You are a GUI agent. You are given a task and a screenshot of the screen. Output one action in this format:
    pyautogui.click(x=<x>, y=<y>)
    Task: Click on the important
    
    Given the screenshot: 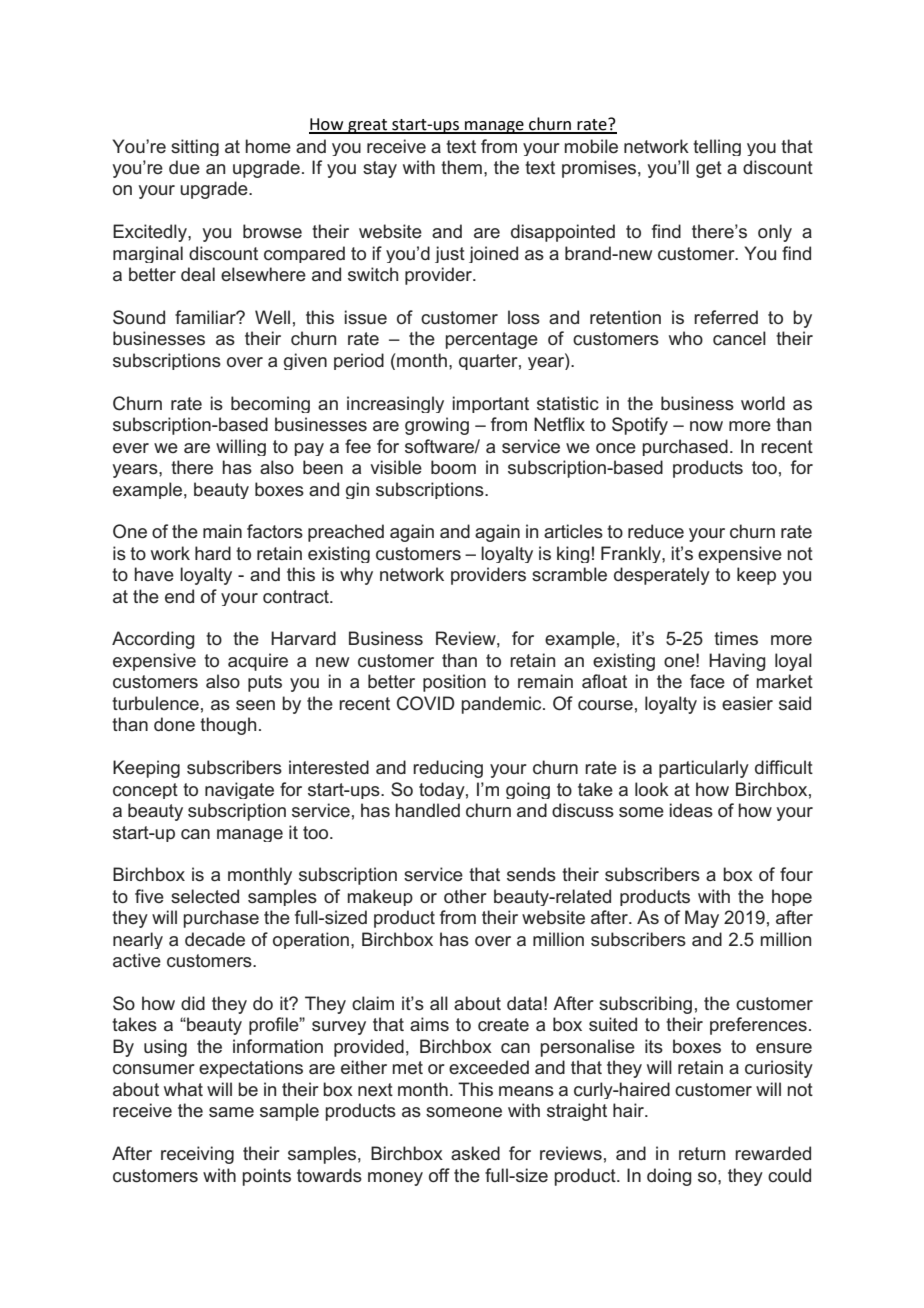 What is the action you would take?
    pyautogui.click(x=491, y=404)
